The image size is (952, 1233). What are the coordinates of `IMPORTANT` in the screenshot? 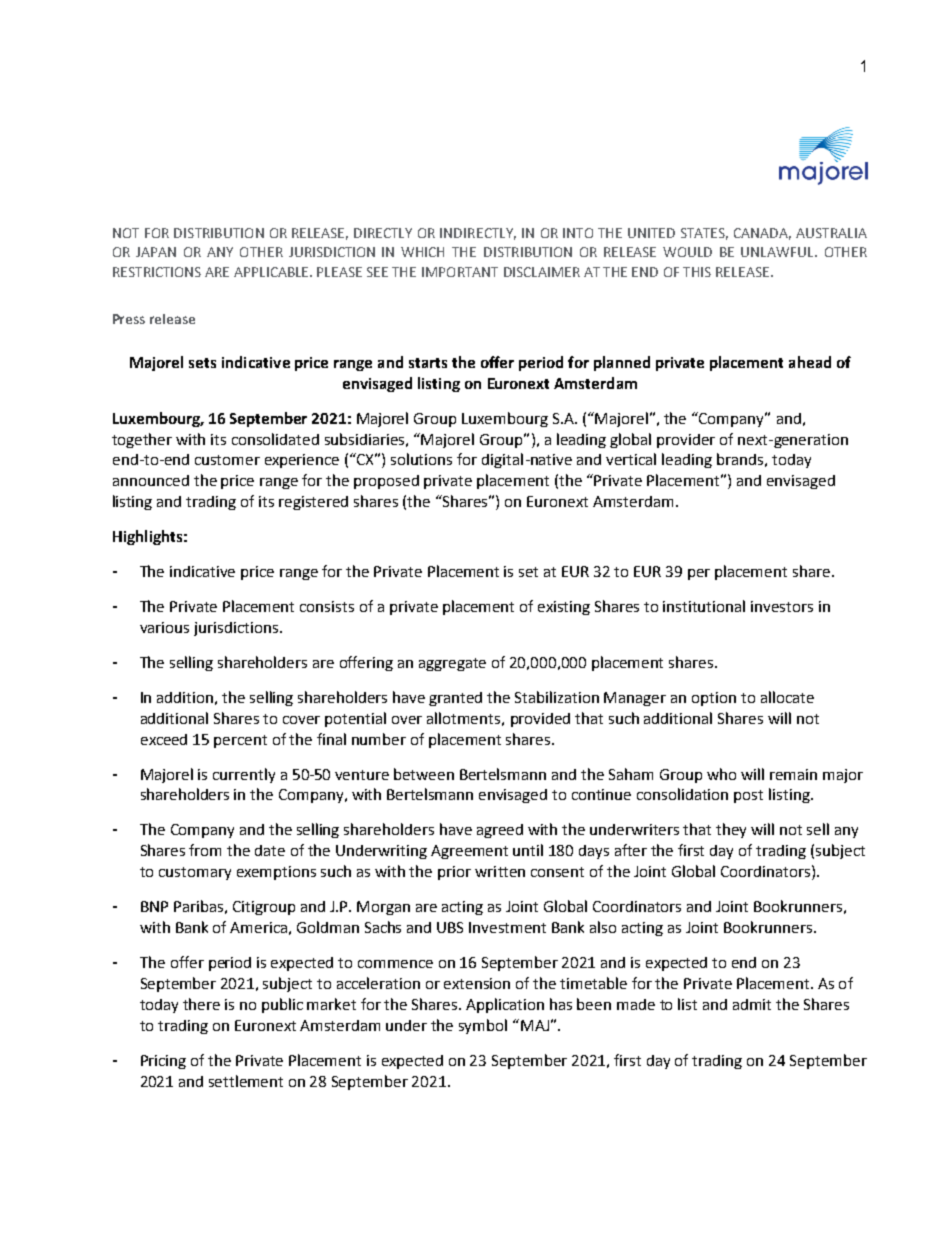 It's located at (460, 272).
